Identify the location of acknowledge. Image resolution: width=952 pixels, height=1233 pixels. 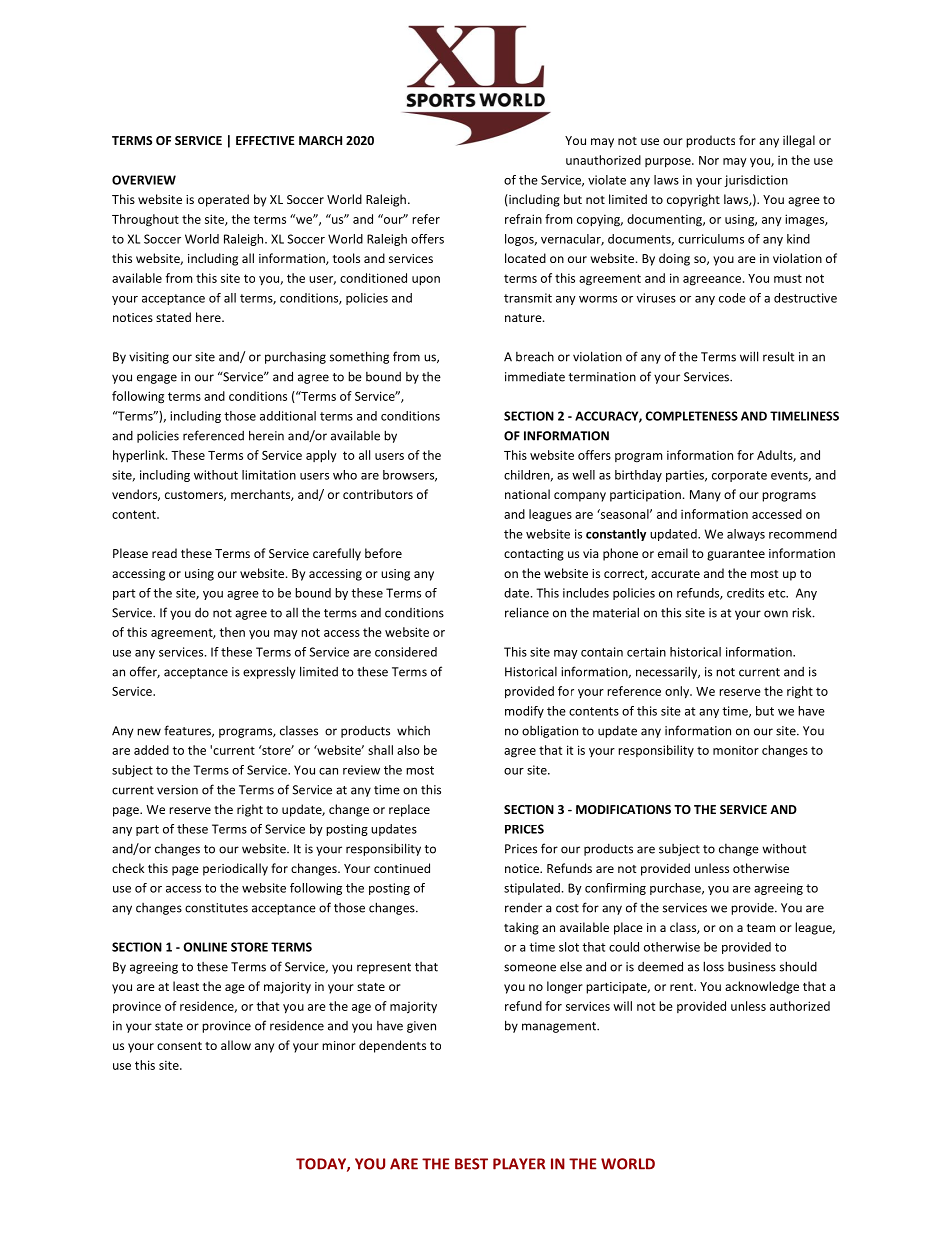
(762, 987).
